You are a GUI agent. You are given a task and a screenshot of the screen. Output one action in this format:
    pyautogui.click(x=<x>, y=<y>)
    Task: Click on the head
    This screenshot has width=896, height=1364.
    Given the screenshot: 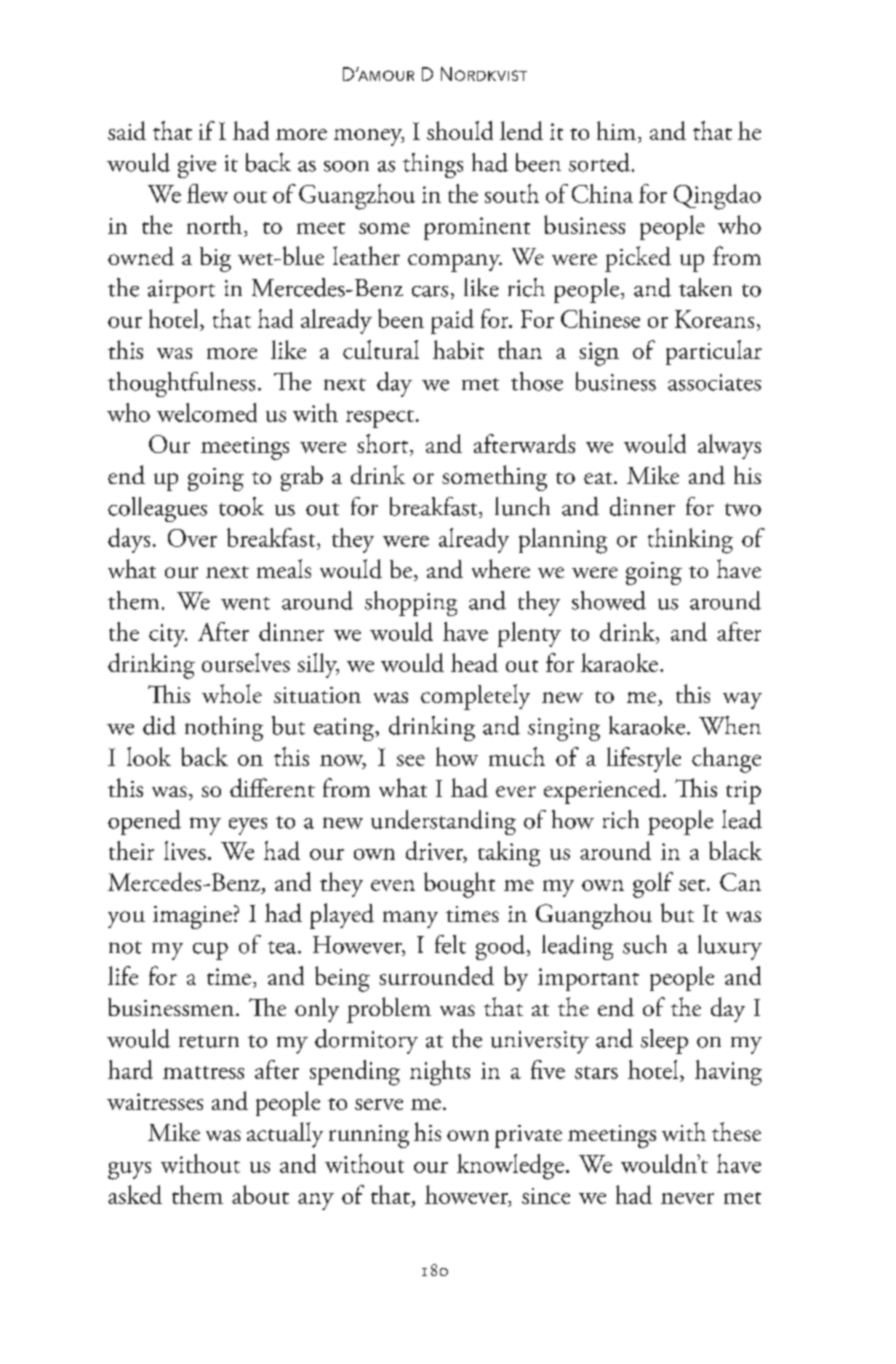 What is the action you would take?
    pyautogui.click(x=474, y=662)
